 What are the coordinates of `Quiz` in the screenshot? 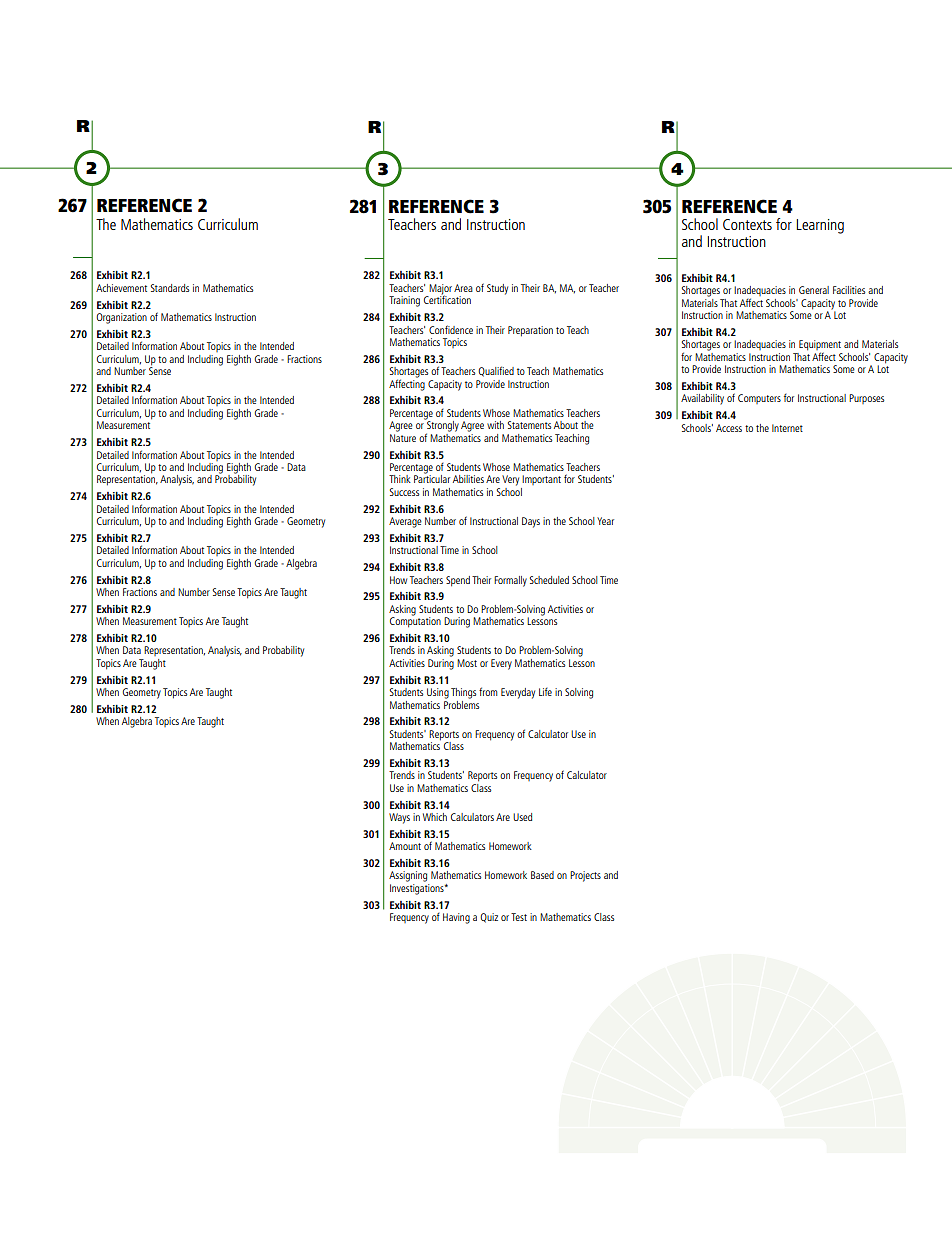 It's located at (489, 918).
